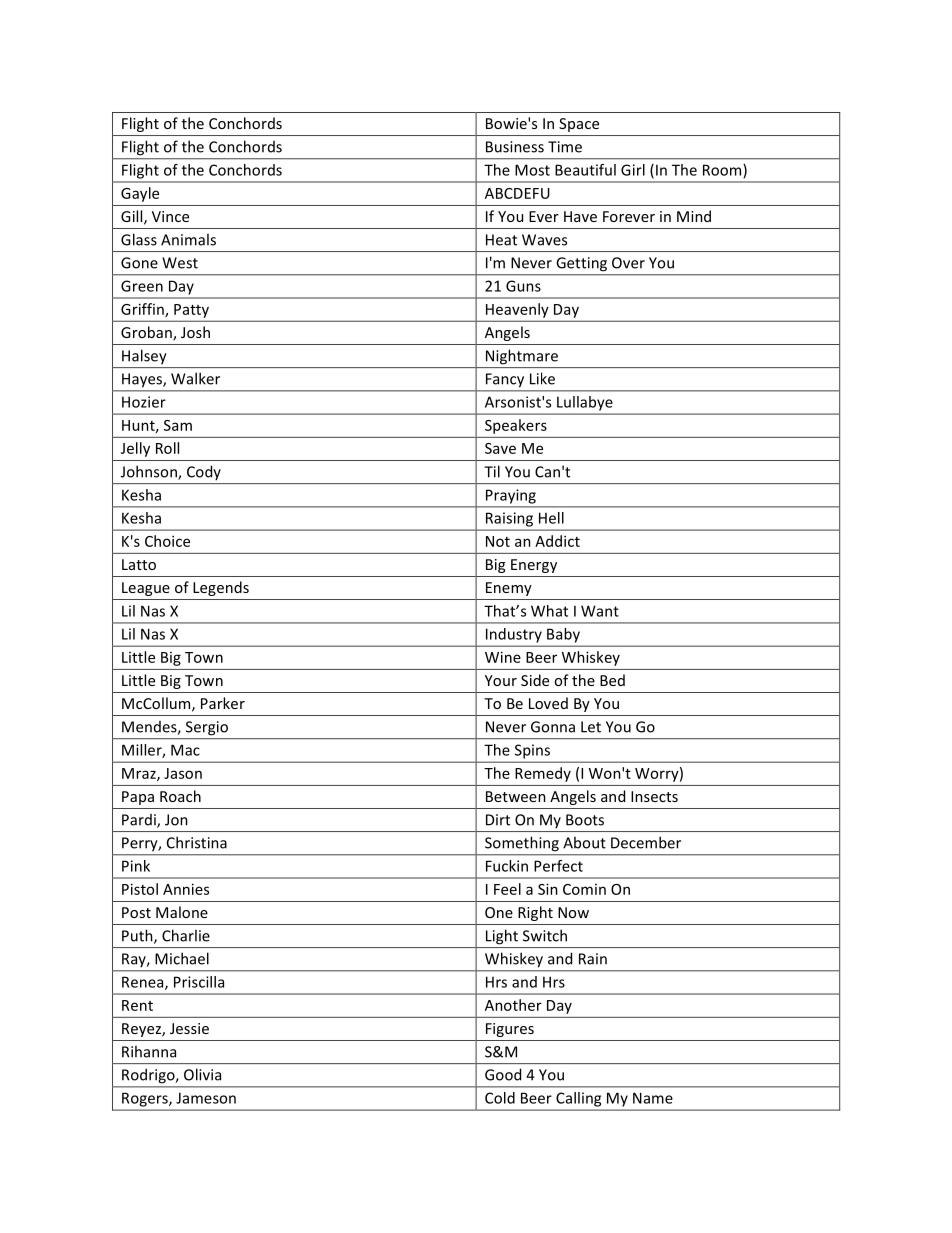  I want to click on Jason, so click(183, 773).
